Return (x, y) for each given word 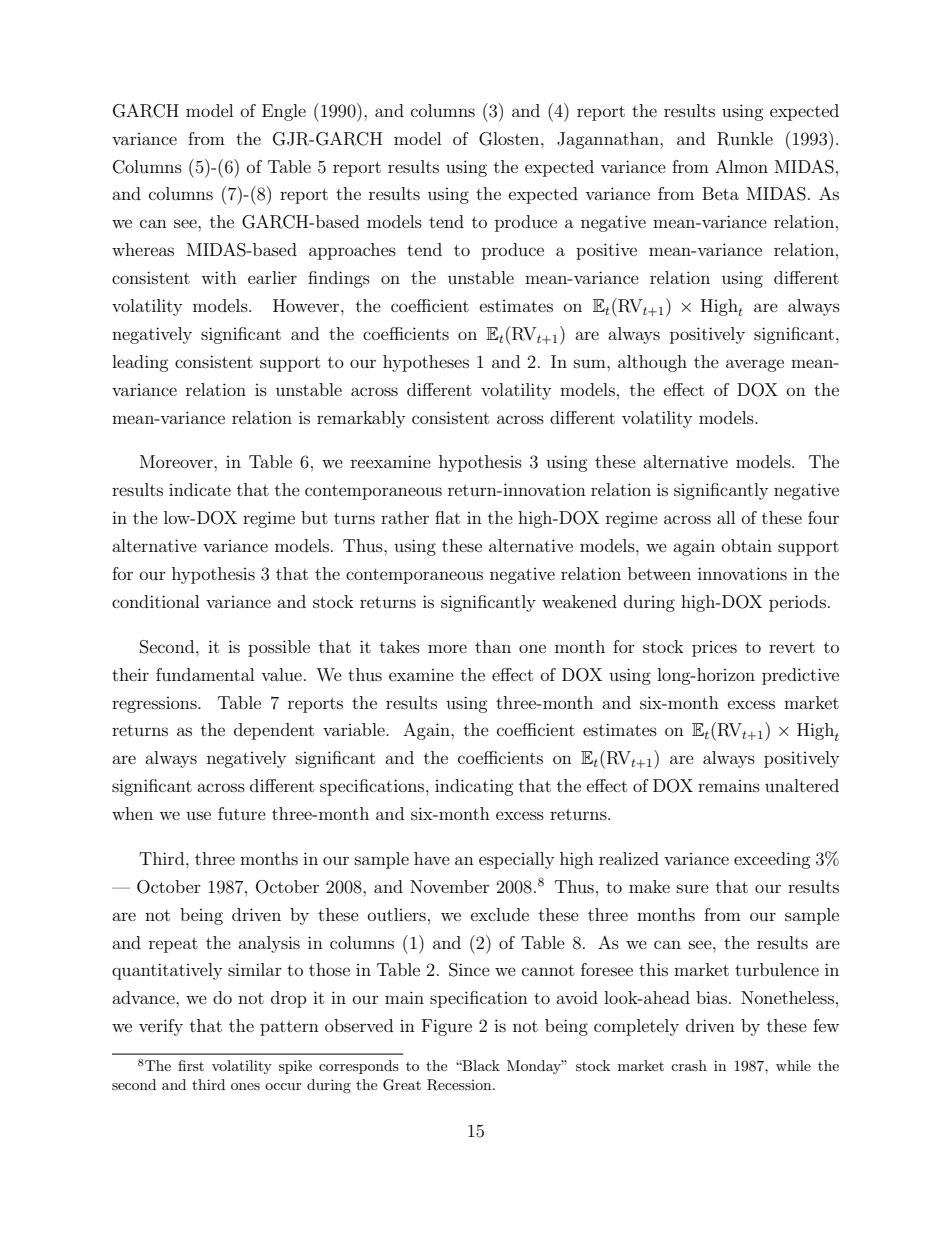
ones (245, 1086)
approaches (352, 251)
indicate (200, 489)
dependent (274, 731)
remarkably (361, 419)
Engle (284, 112)
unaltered (802, 785)
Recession (460, 1085)
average (755, 365)
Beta (720, 193)
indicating (474, 787)
